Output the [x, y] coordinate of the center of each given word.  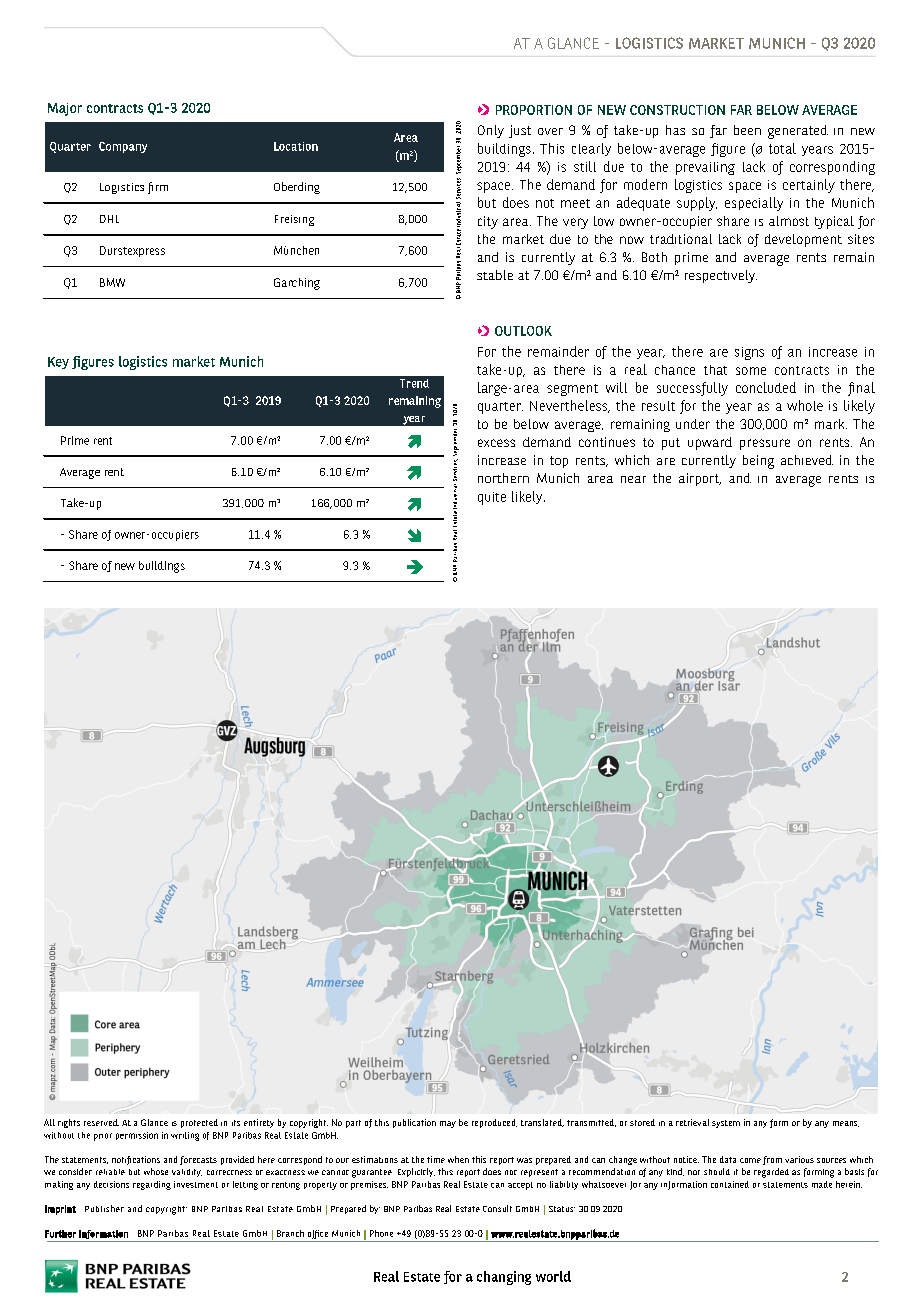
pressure [765, 444]
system [726, 1124]
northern [503, 478]
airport [700, 479]
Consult [497, 1208]
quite [492, 498]
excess [496, 443]
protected [199, 1123]
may [448, 1124]
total [782, 148]
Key [58, 363]
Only [491, 131]
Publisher [104, 1208]
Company [123, 147]
